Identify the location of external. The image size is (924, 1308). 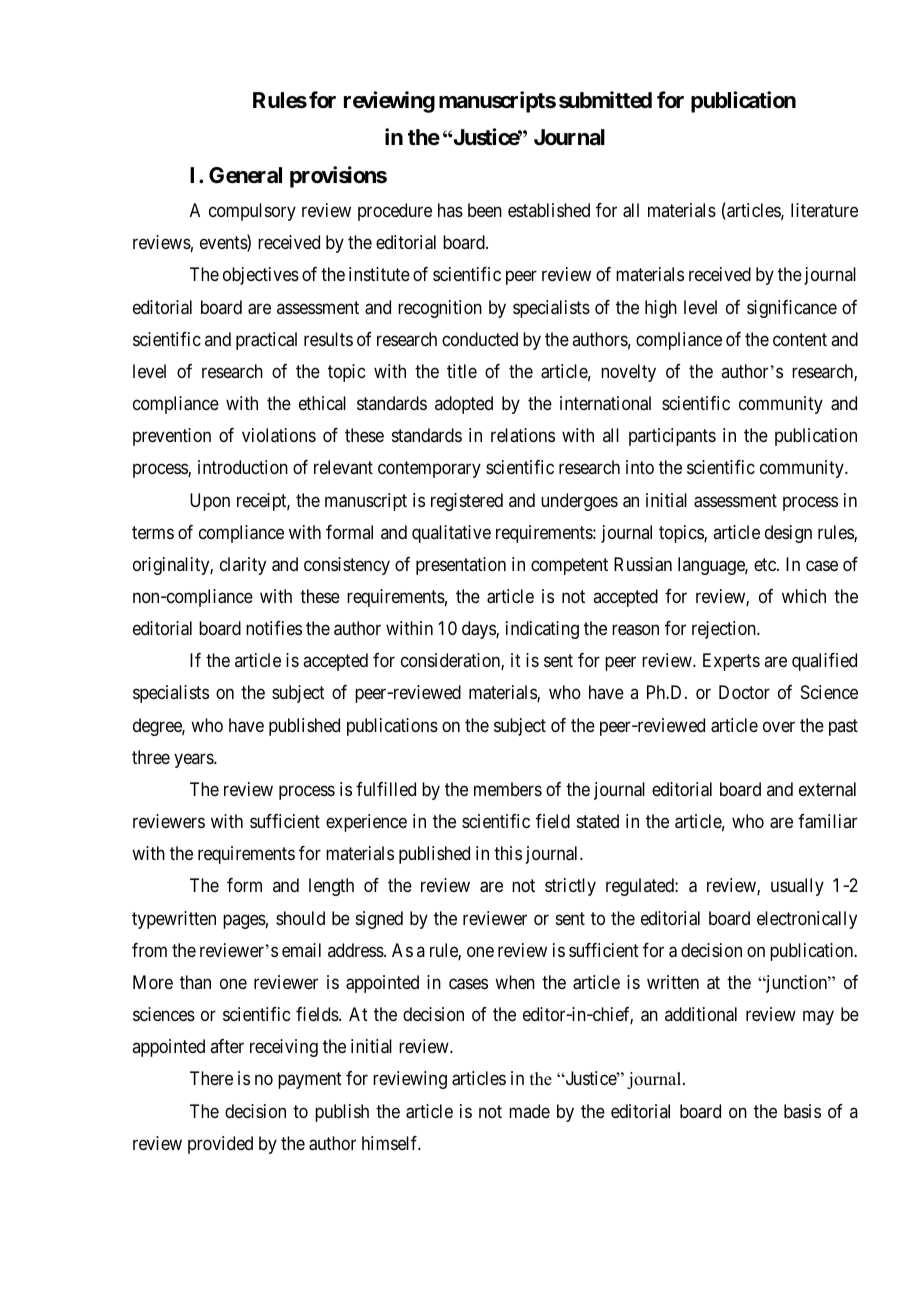
(827, 789).
